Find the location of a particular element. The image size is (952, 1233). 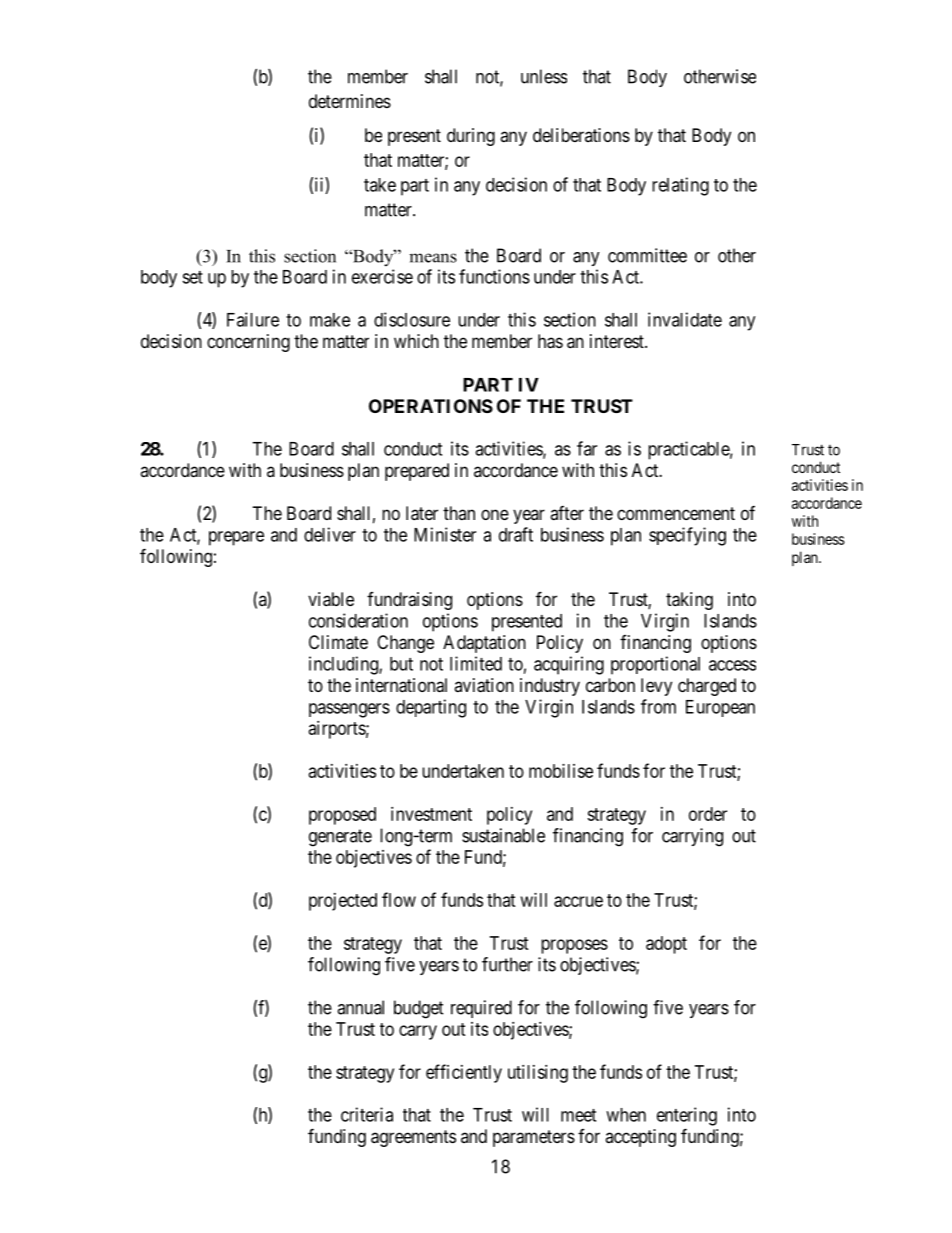

Adaptation is located at coordinates (484, 644).
